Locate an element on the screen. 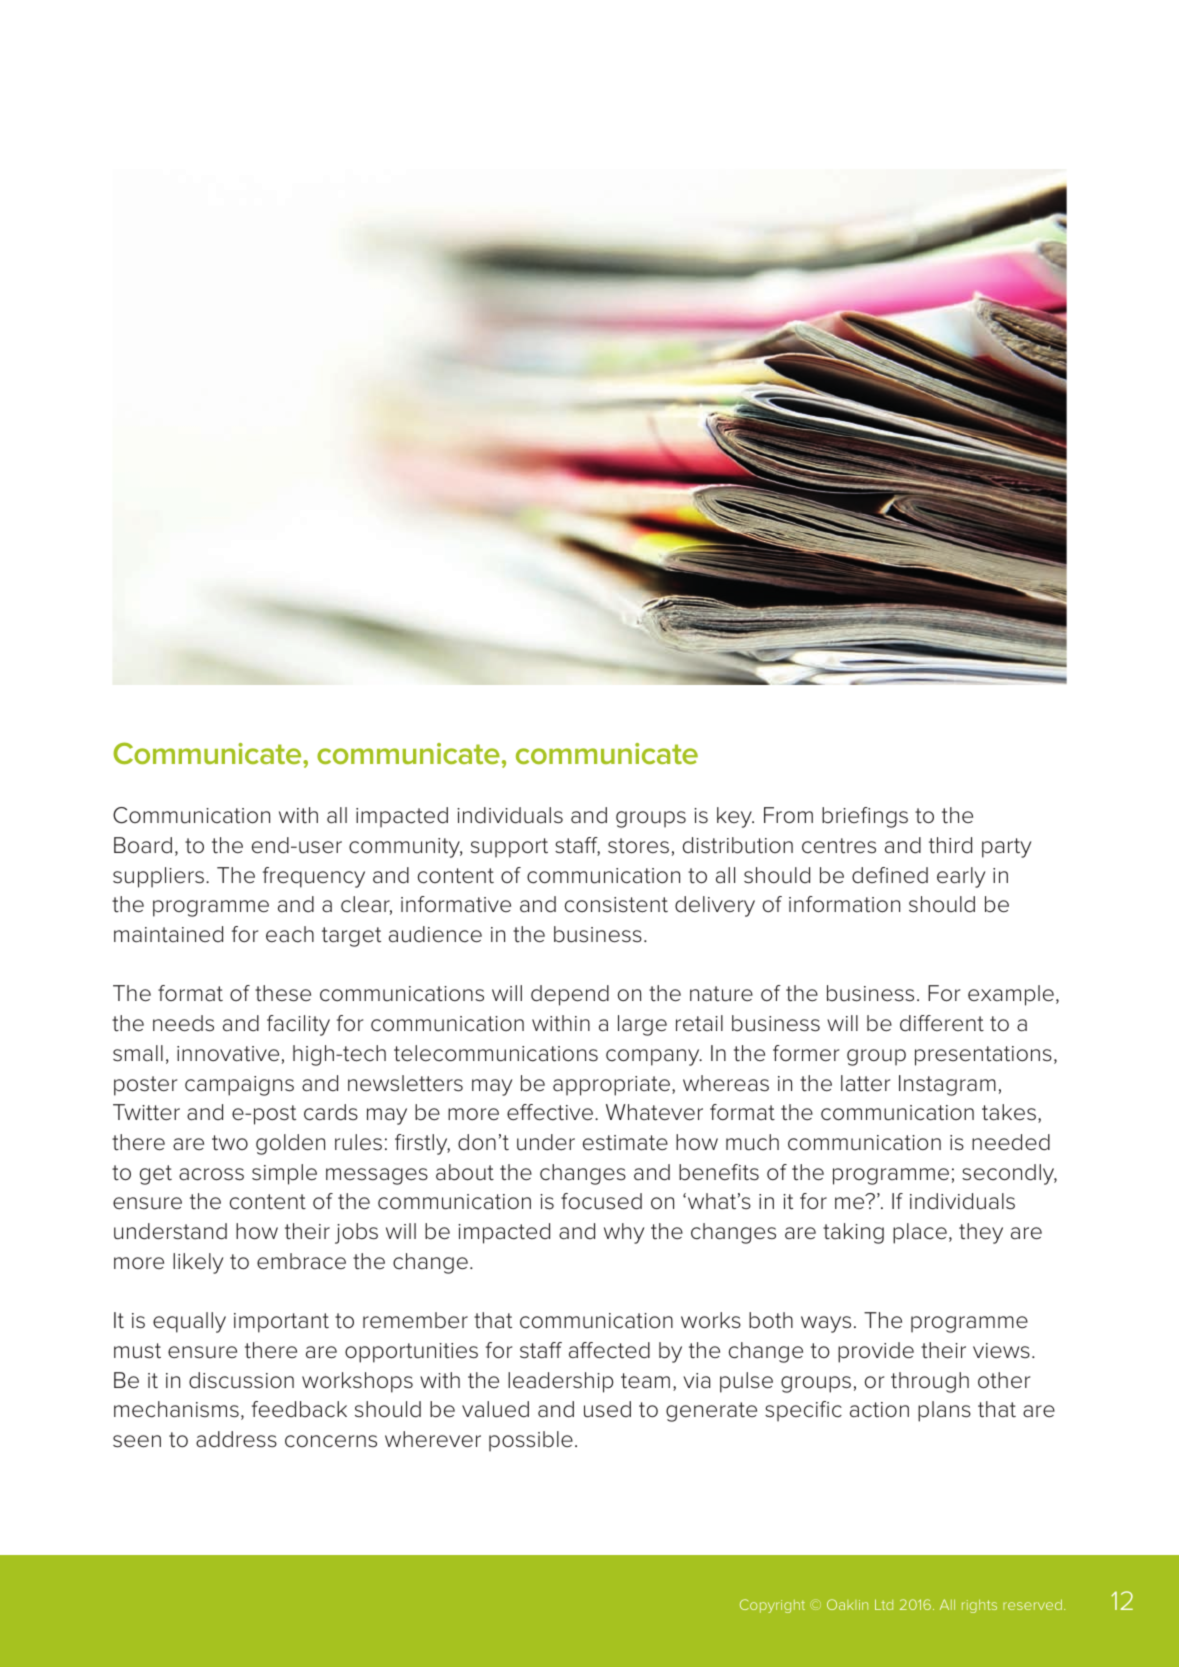  Copyright is located at coordinates (772, 1606).
